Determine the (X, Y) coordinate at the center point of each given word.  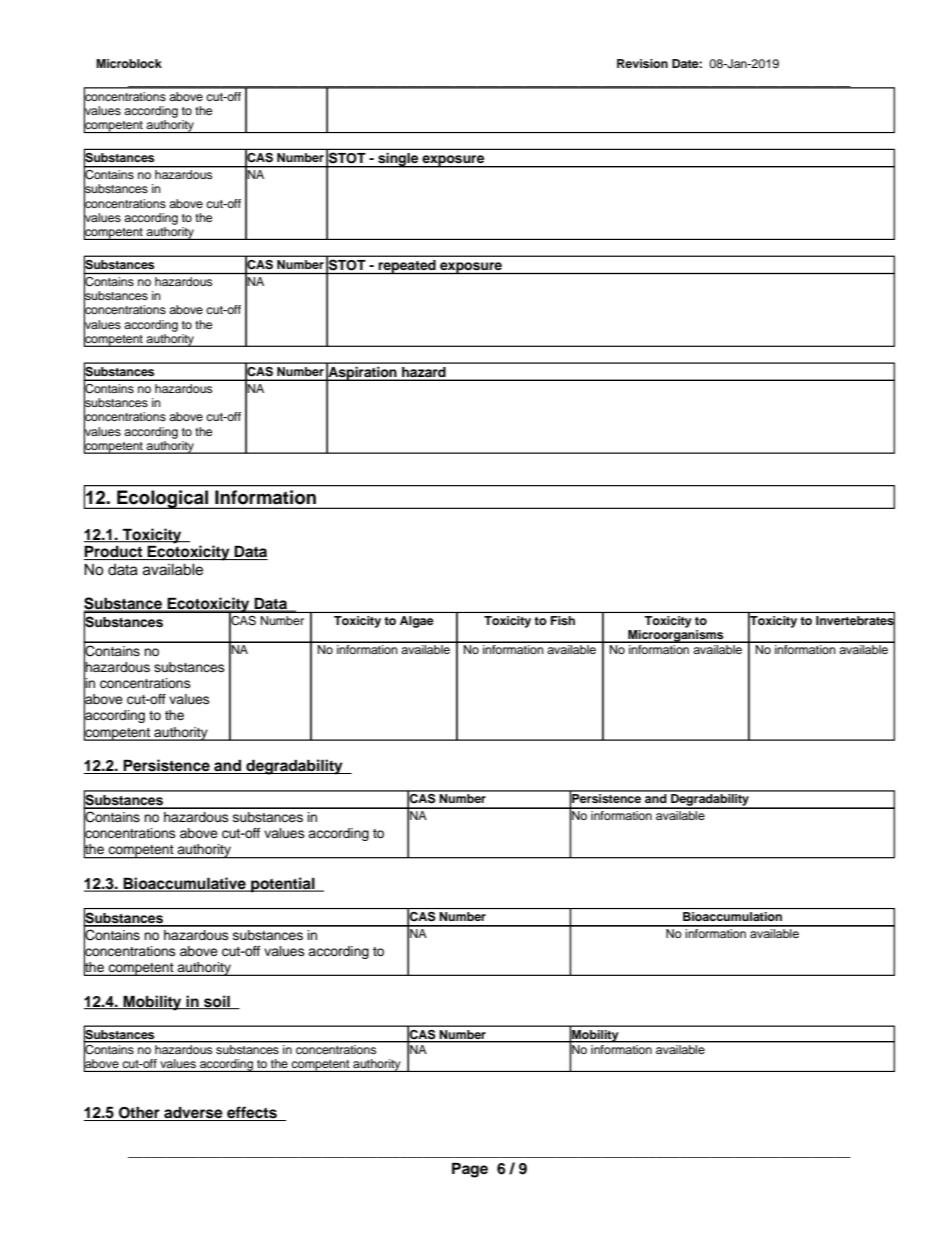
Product (114, 552)
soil (217, 1002)
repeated (407, 267)
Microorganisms (676, 636)
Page (470, 1170)
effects (252, 1113)
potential (283, 885)
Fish (563, 620)
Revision (642, 63)
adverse (193, 1114)
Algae (417, 622)
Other (139, 1113)
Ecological (163, 499)
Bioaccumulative (185, 884)
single (398, 160)
